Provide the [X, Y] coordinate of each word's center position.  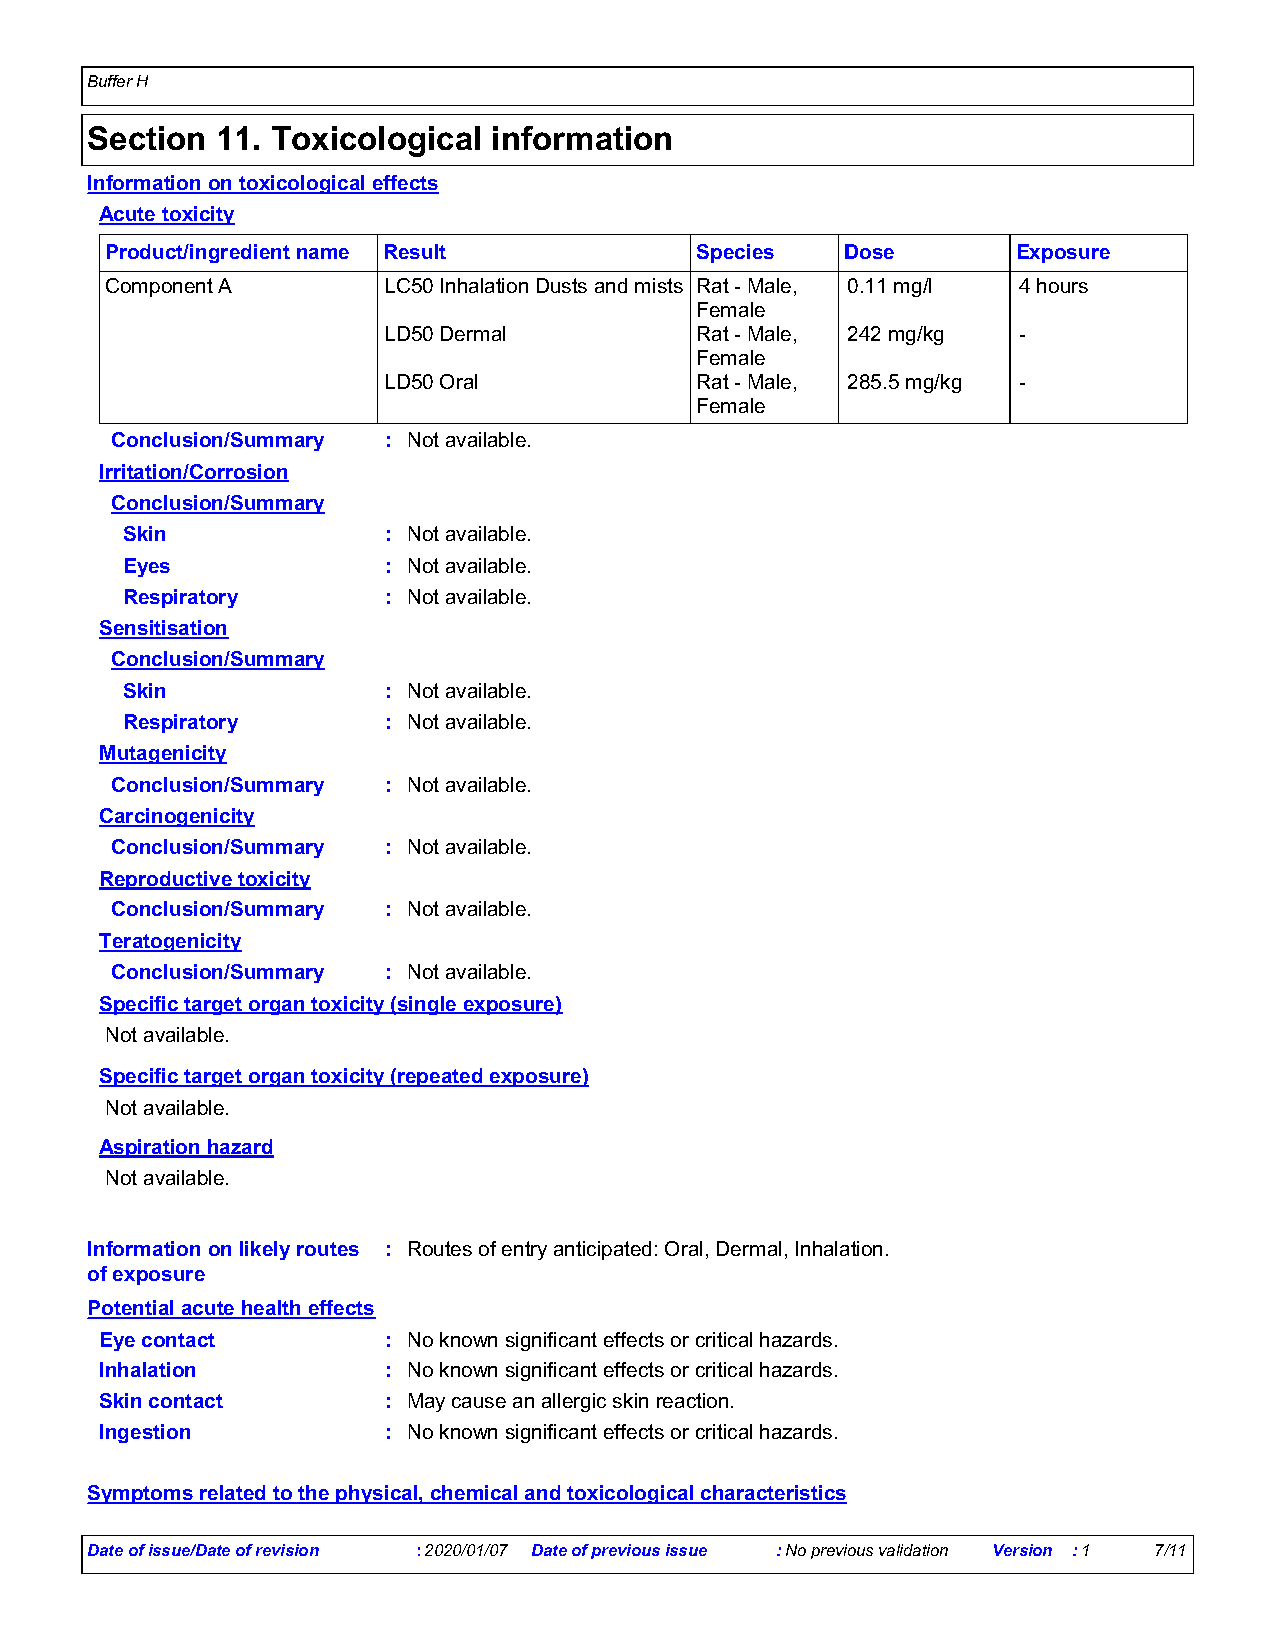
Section [146, 138]
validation [913, 1550]
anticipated [602, 1250]
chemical [474, 1494]
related [233, 1494]
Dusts [562, 285]
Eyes [147, 567]
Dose [869, 251]
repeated [440, 1077]
